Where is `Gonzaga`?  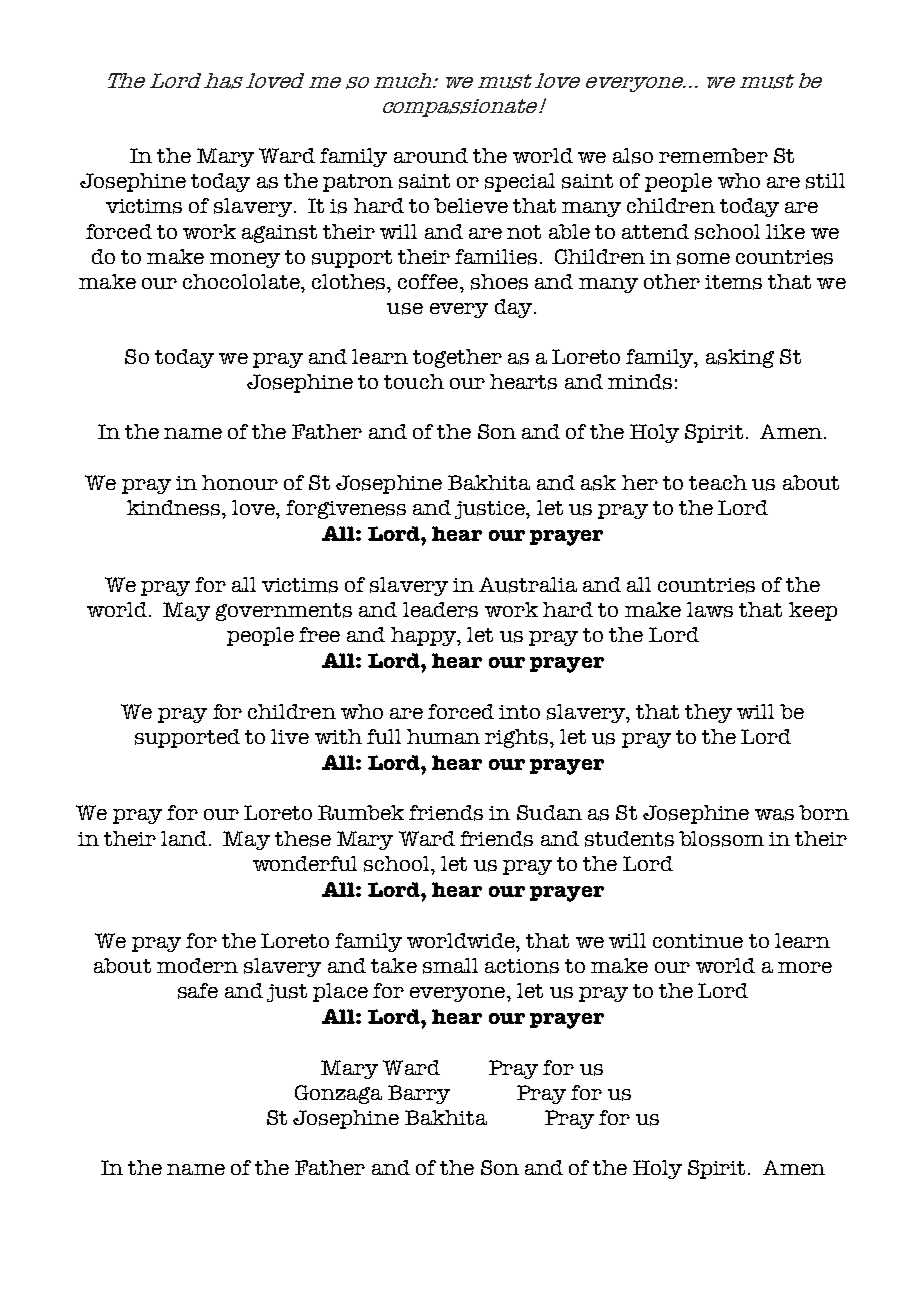 Gonzaga is located at coordinates (338, 1094).
